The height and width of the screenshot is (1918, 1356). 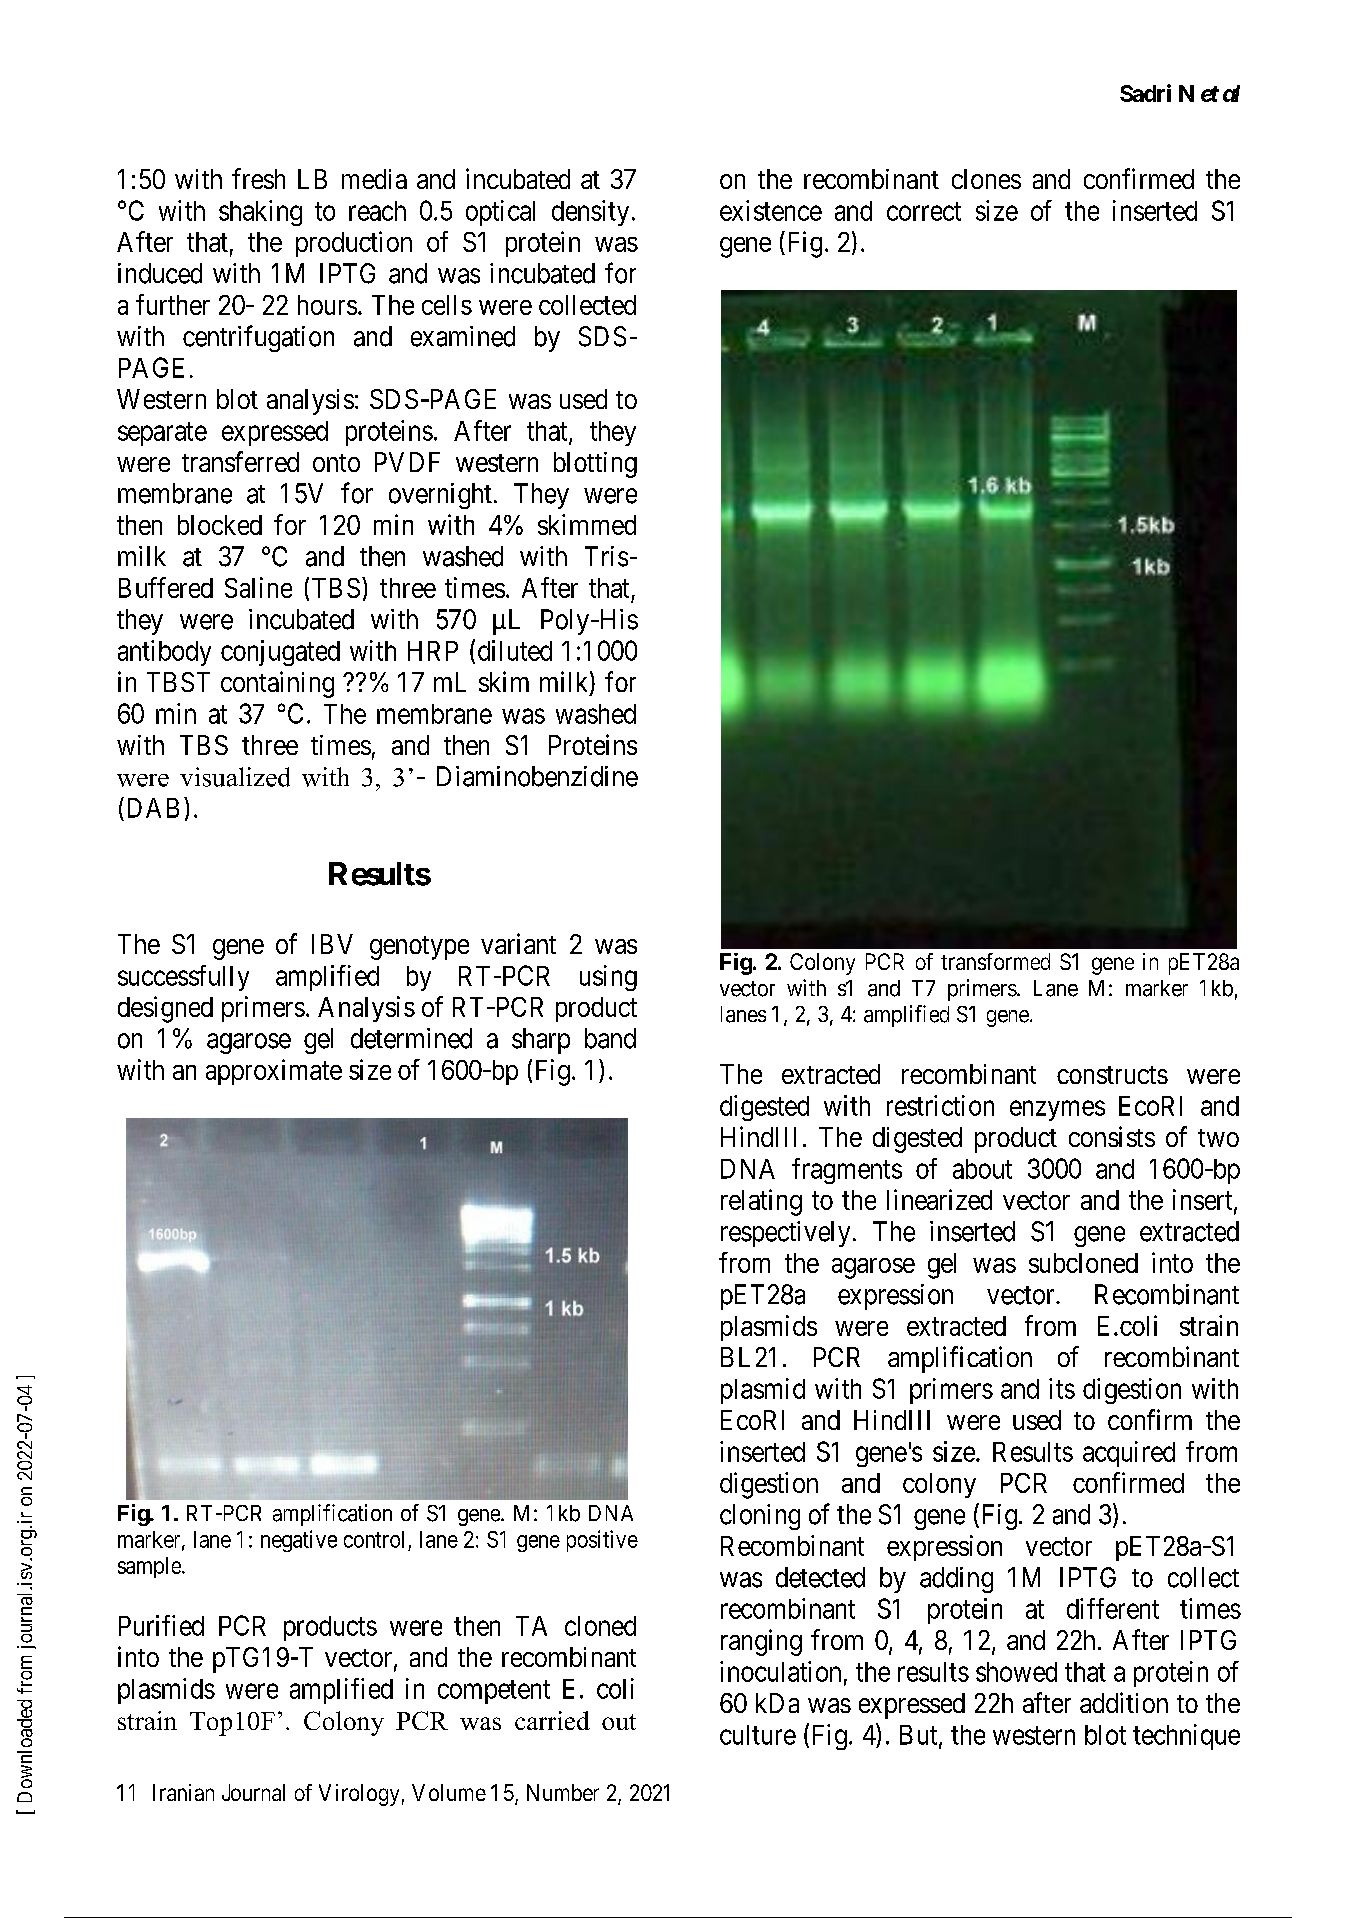 What do you see at coordinates (758, 1735) in the screenshot?
I see `culture` at bounding box center [758, 1735].
